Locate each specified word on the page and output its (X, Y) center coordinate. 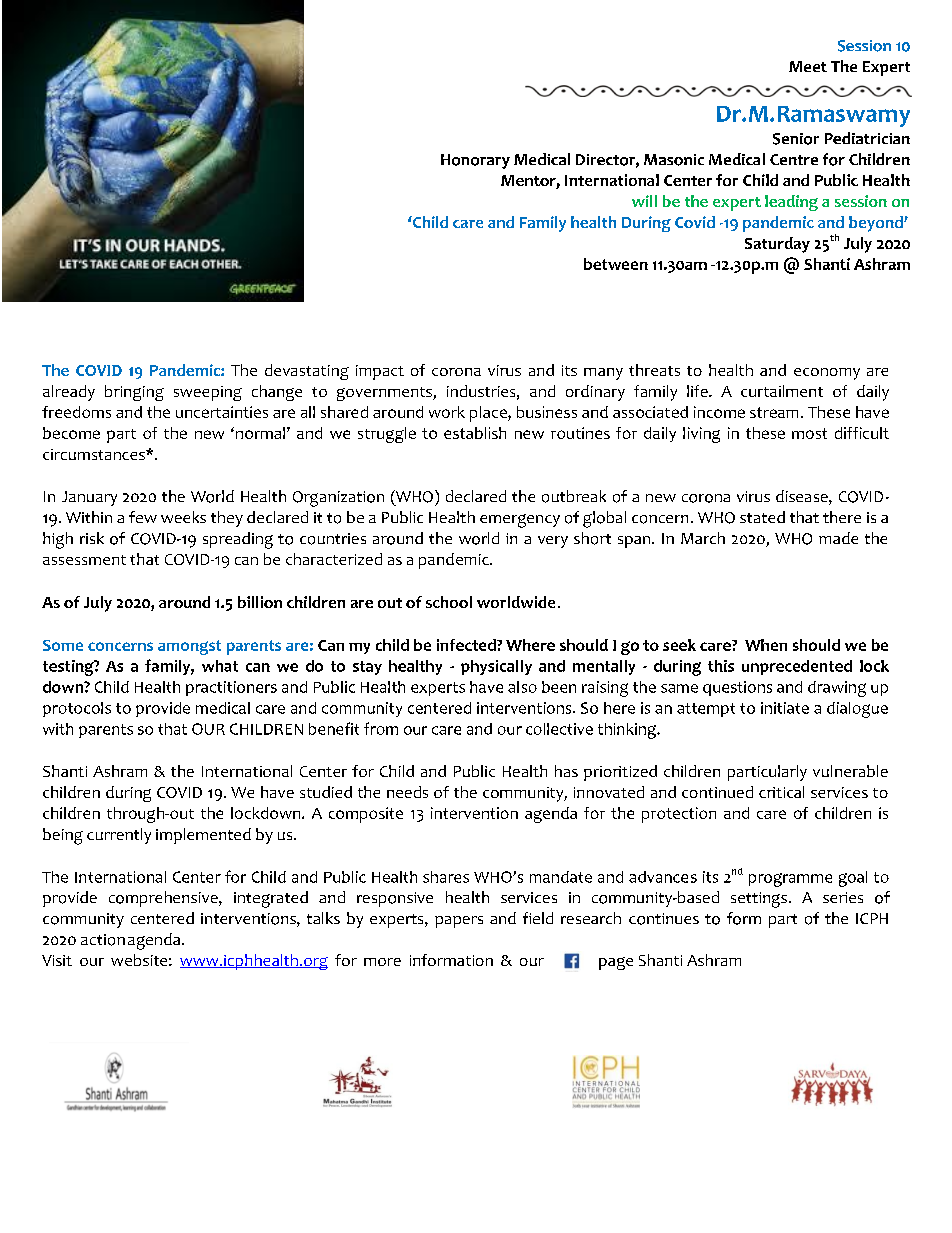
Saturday (777, 245)
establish (475, 433)
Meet (808, 66)
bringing (134, 393)
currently (119, 836)
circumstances (95, 454)
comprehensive (164, 899)
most (809, 433)
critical (781, 792)
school (449, 602)
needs (407, 792)
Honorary (475, 161)
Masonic (674, 160)
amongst (189, 647)
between (616, 264)
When (766, 645)
